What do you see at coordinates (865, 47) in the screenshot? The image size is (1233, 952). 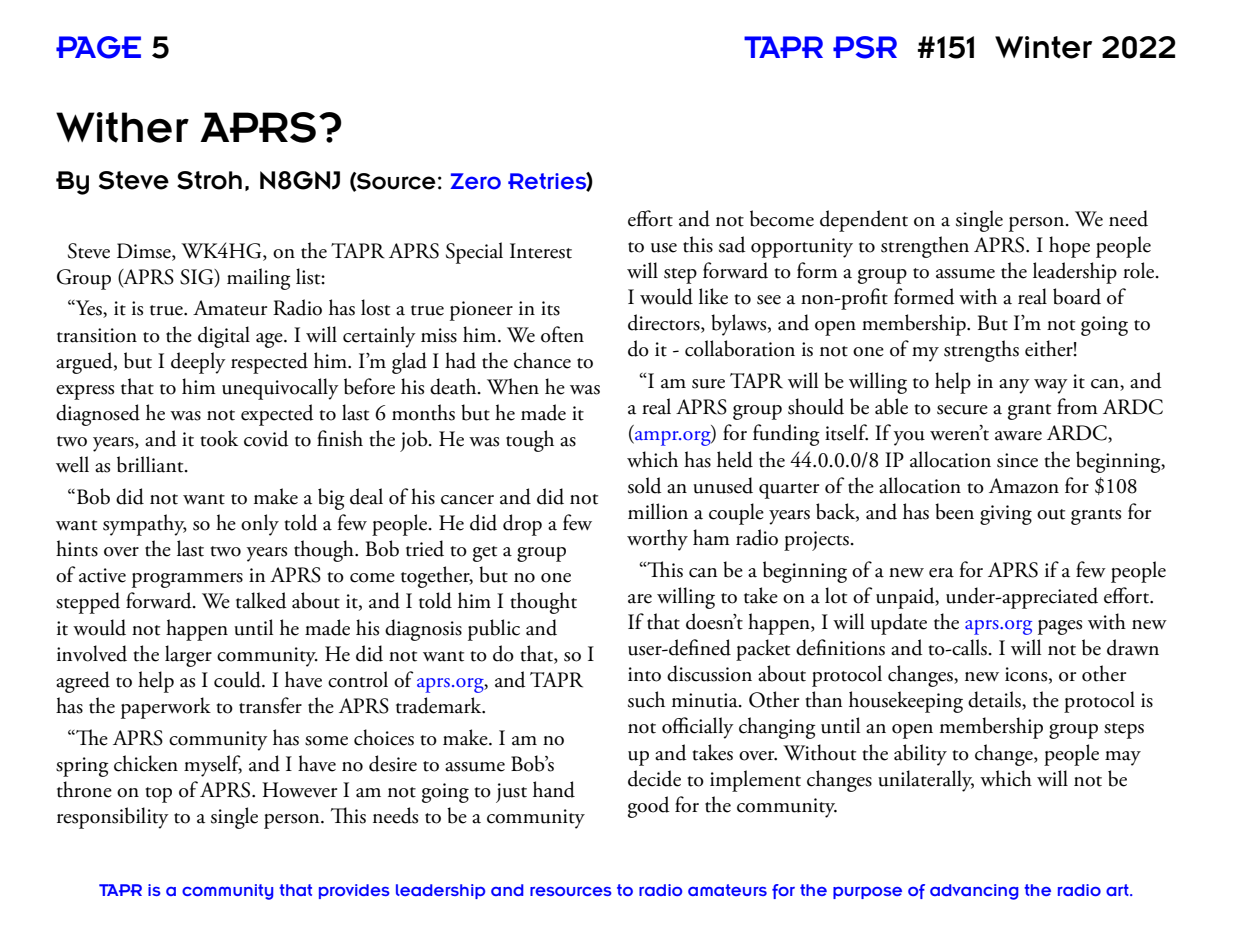 I see `PSR` at bounding box center [865, 47].
